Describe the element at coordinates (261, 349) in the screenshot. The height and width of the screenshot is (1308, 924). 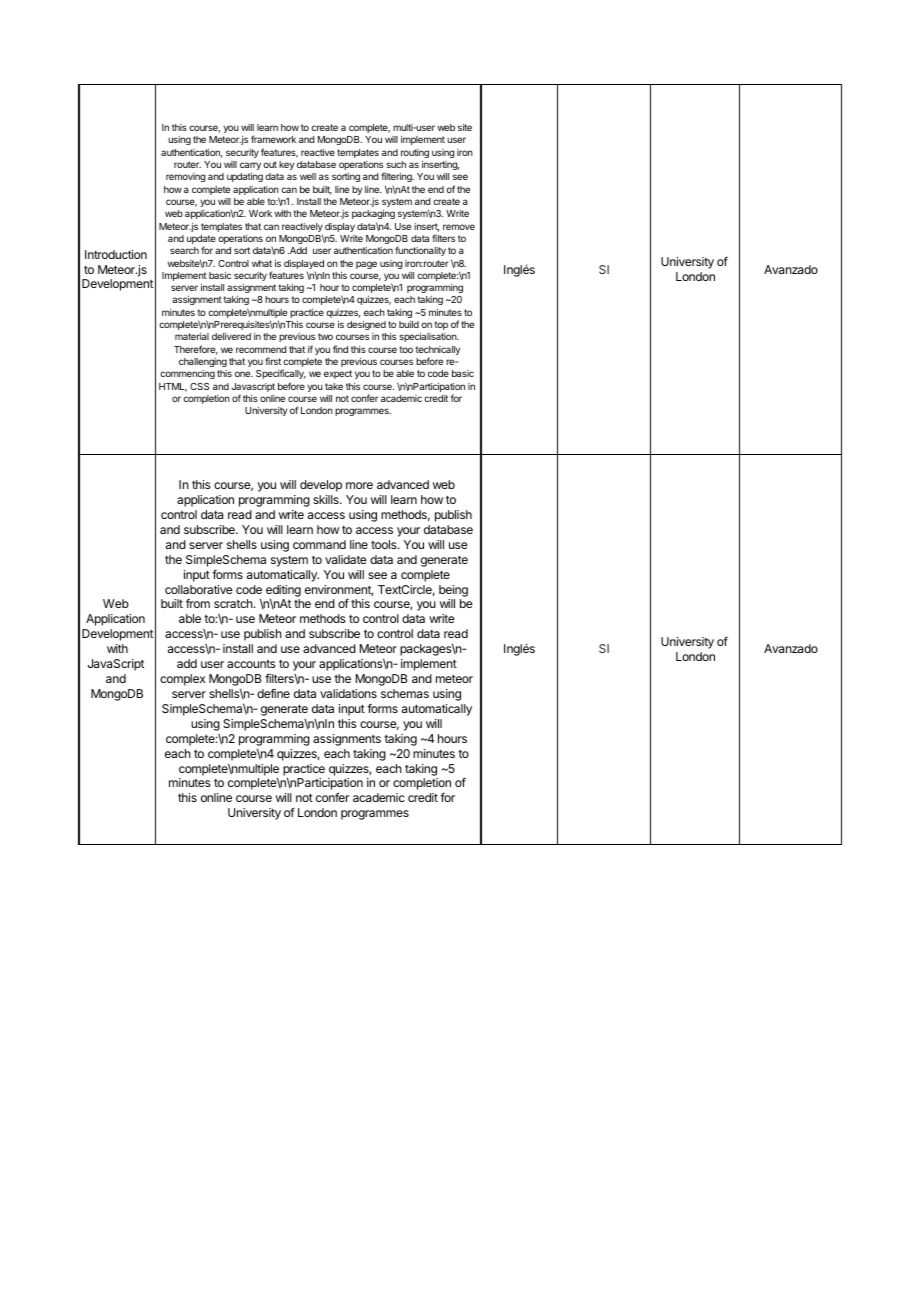
I see `recommend` at that location.
